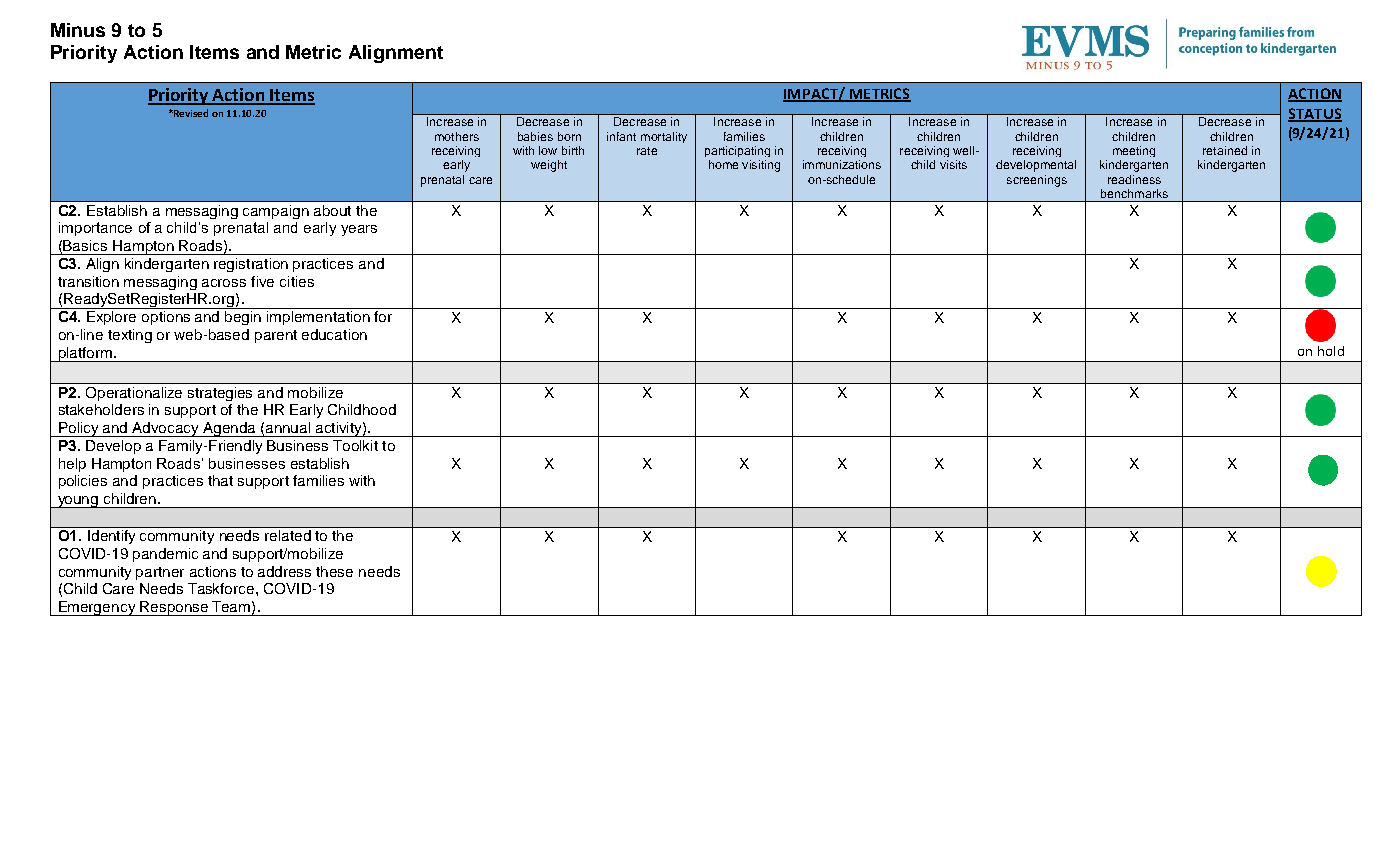 This document has width=1400, height=850. Describe the element at coordinates (457, 136) in the document. I see `mothers` at that location.
